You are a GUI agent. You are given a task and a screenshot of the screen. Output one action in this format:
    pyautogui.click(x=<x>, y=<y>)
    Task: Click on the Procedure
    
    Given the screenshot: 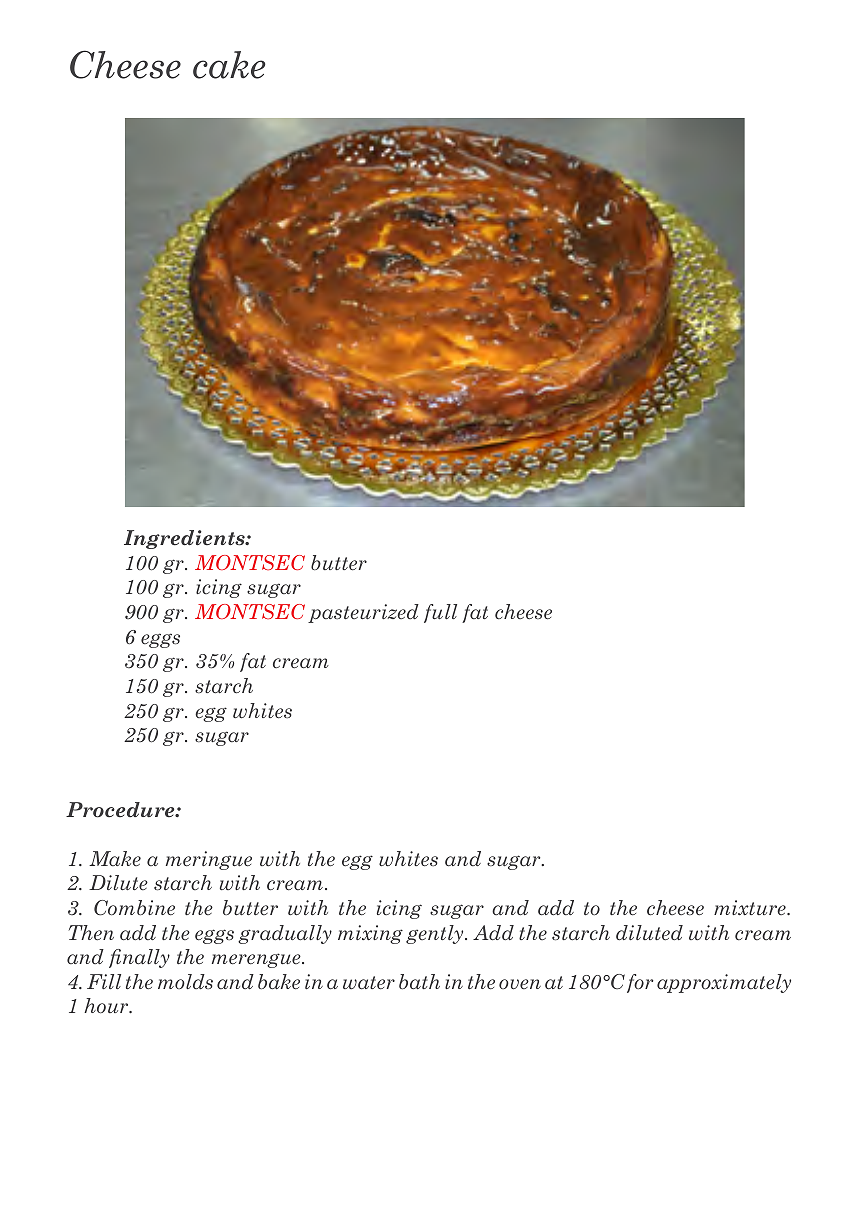 What is the action you would take?
    pyautogui.click(x=121, y=810)
